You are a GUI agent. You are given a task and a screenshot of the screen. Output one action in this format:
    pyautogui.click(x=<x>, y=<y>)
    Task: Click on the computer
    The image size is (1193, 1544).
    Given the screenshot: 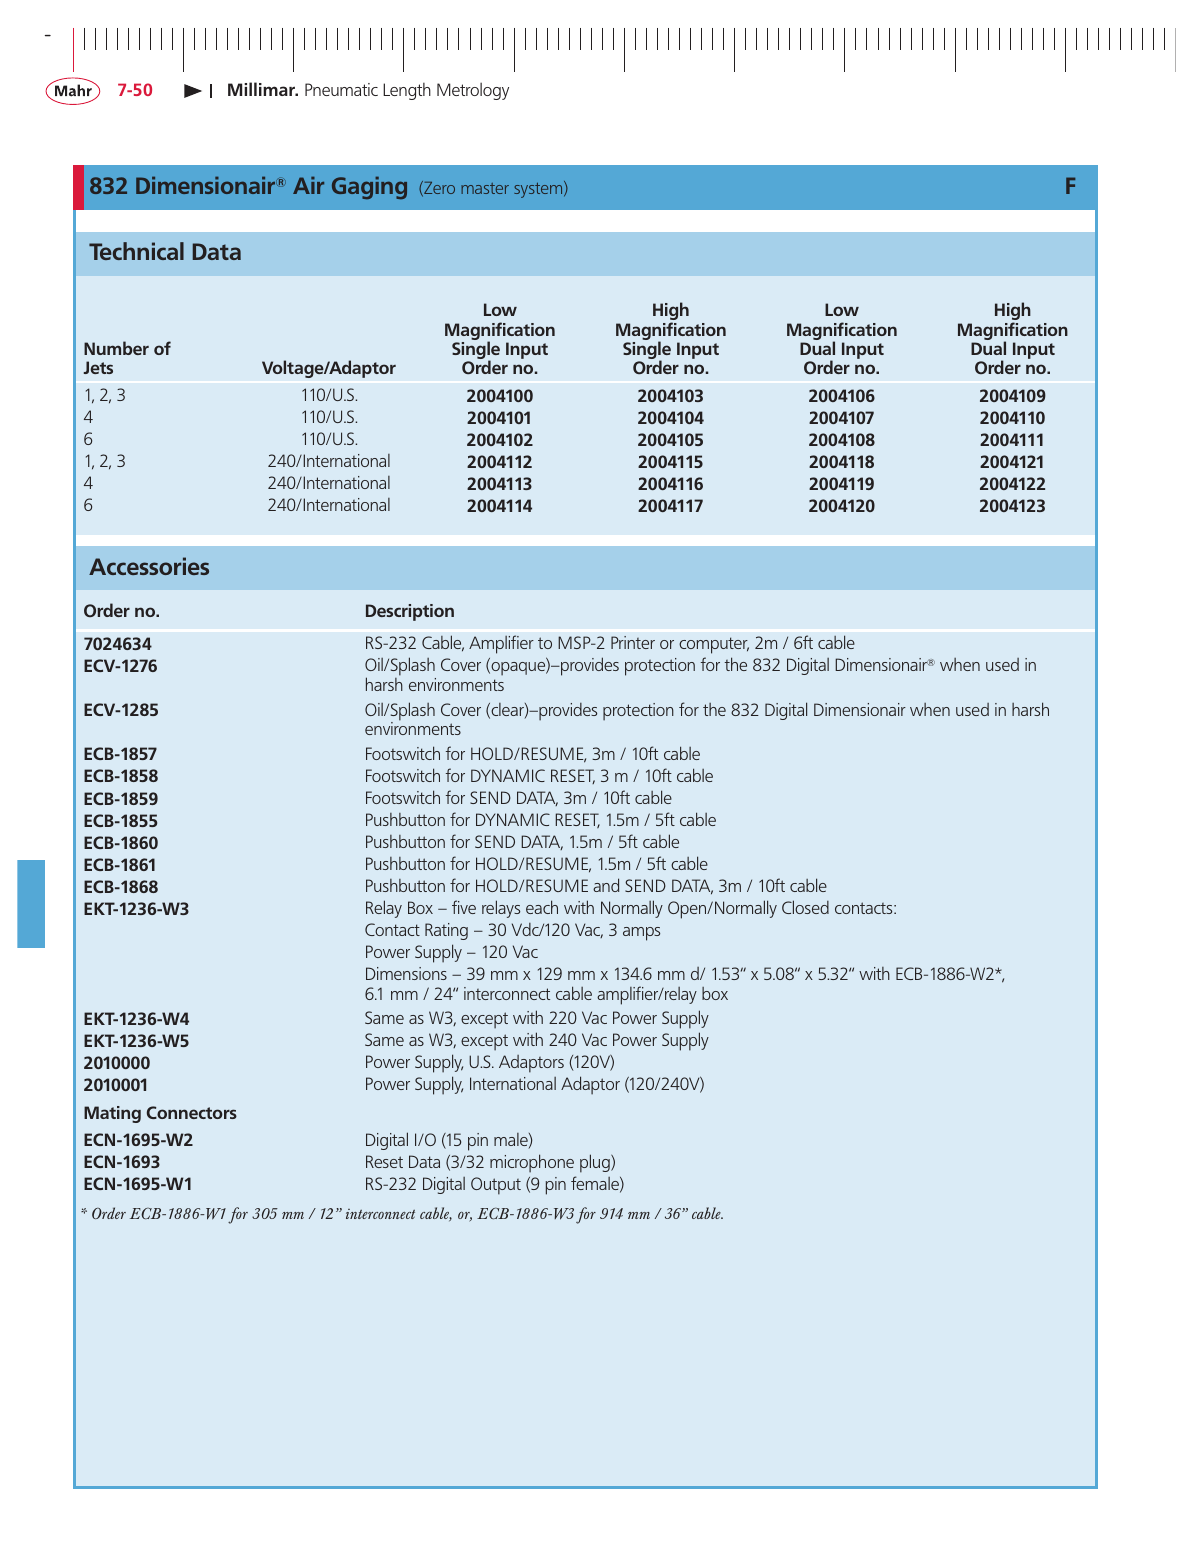 What is the action you would take?
    pyautogui.click(x=714, y=645)
